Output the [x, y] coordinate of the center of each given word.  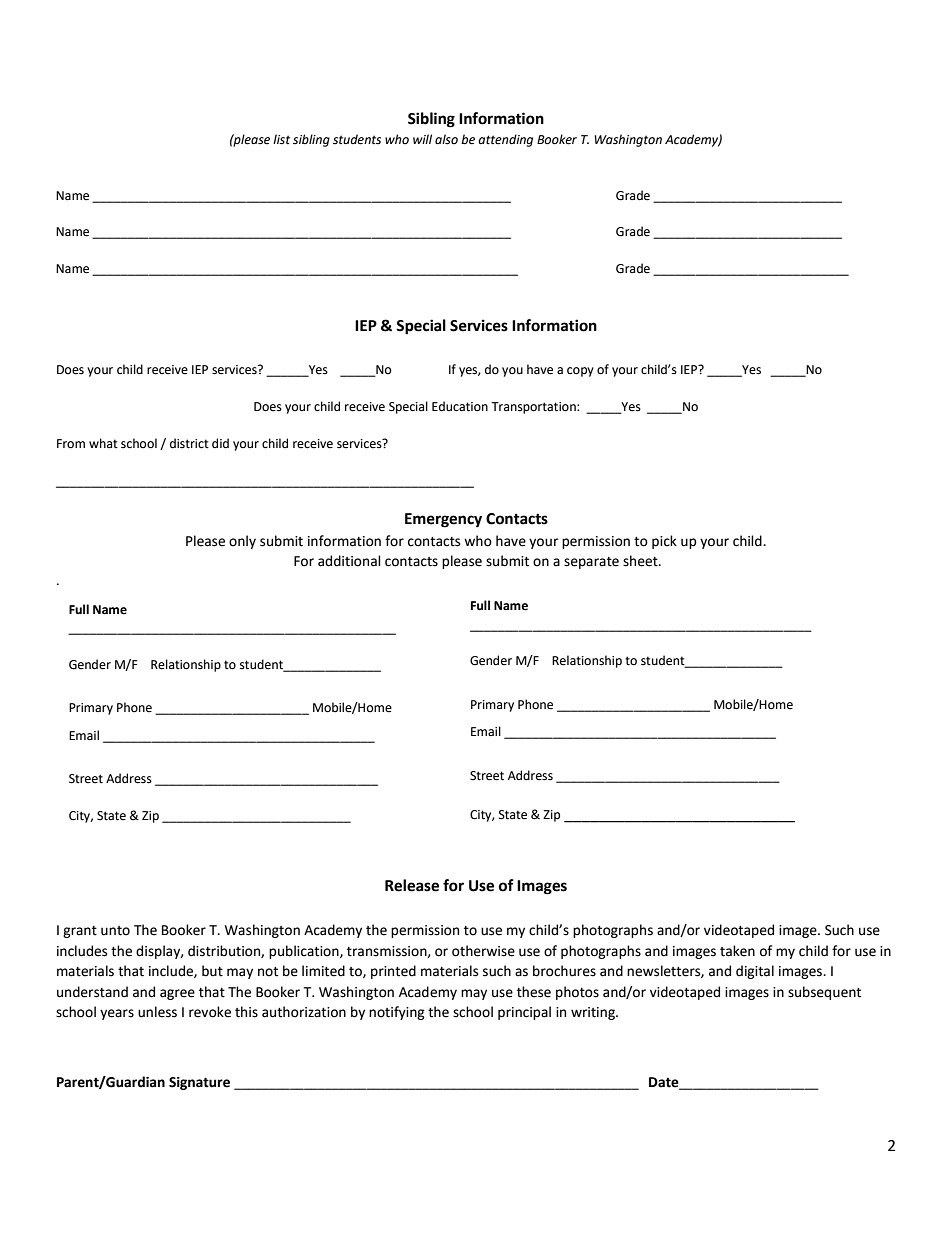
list [281, 139]
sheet [641, 561]
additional [349, 561]
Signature [199, 1083]
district [189, 443]
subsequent [824, 993]
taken [737, 951]
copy [580, 372]
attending [505, 140]
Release [412, 885]
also [446, 139]
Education [460, 406]
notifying [397, 1013]
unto [115, 931]
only [242, 542]
